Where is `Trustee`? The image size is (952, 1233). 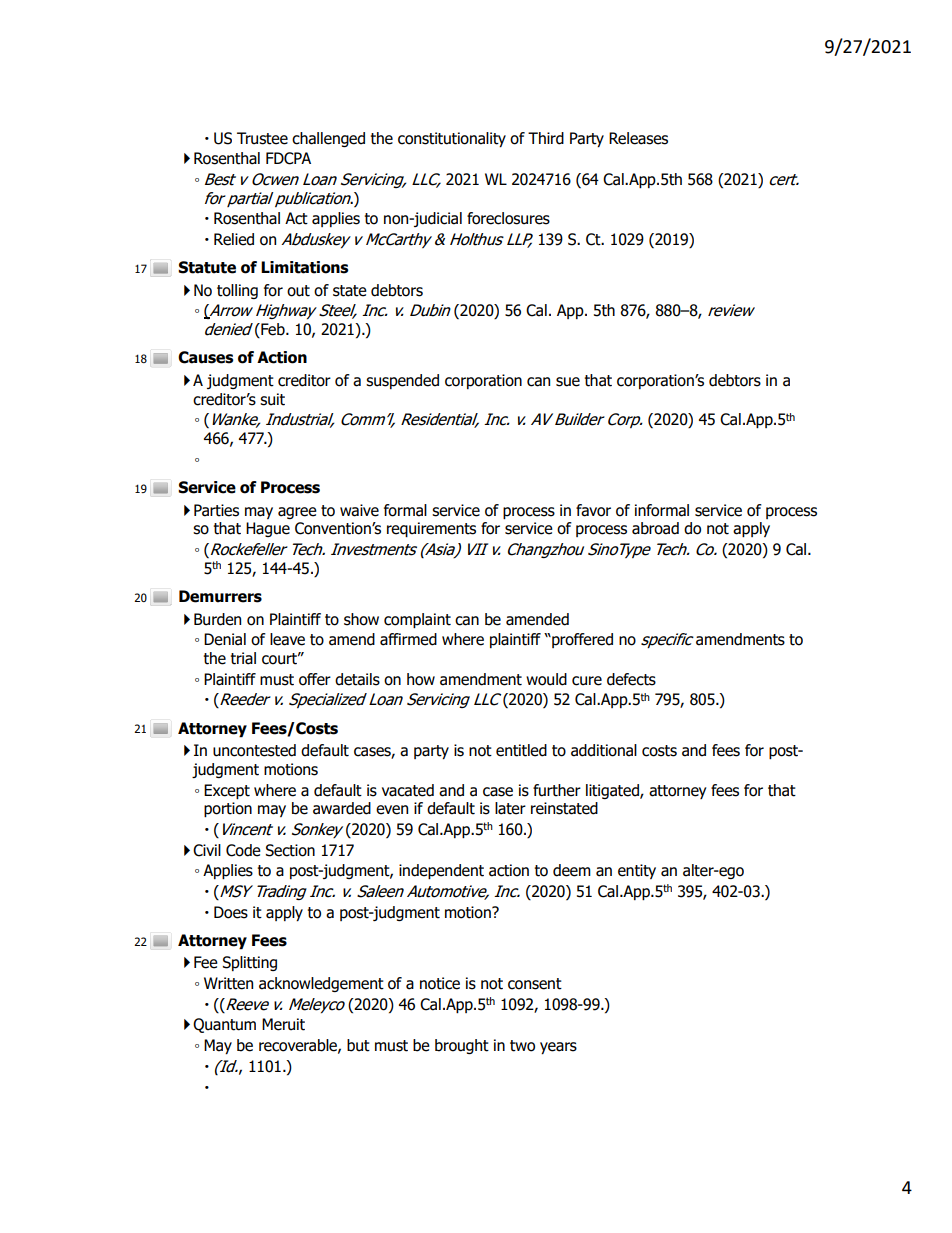 Trustee is located at coordinates (262, 138).
